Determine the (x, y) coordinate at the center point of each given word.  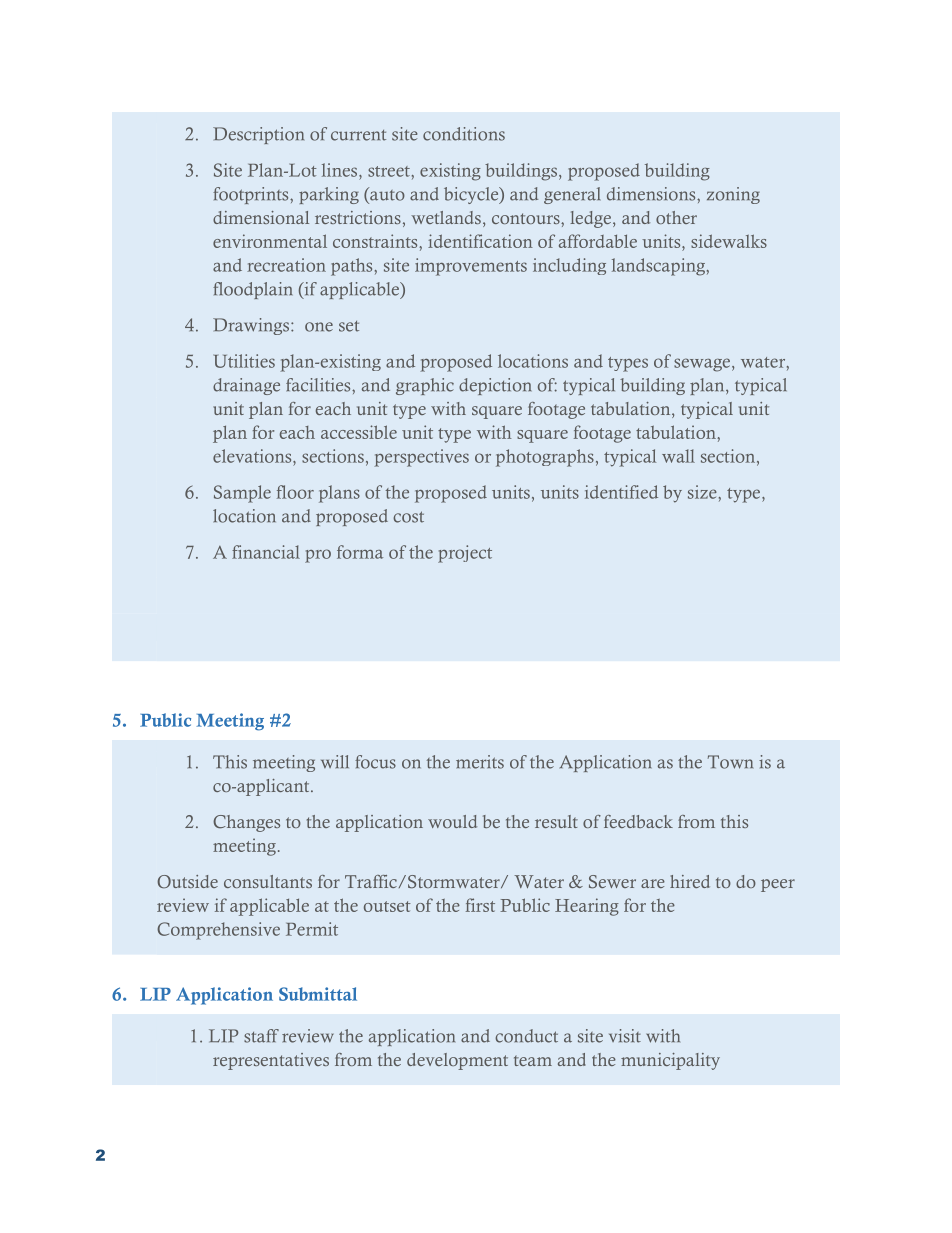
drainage (246, 386)
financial (266, 552)
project (465, 554)
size (702, 492)
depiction (495, 386)
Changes (246, 823)
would (452, 821)
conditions (464, 134)
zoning (733, 195)
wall (678, 456)
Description (258, 135)
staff (261, 1036)
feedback (638, 821)
